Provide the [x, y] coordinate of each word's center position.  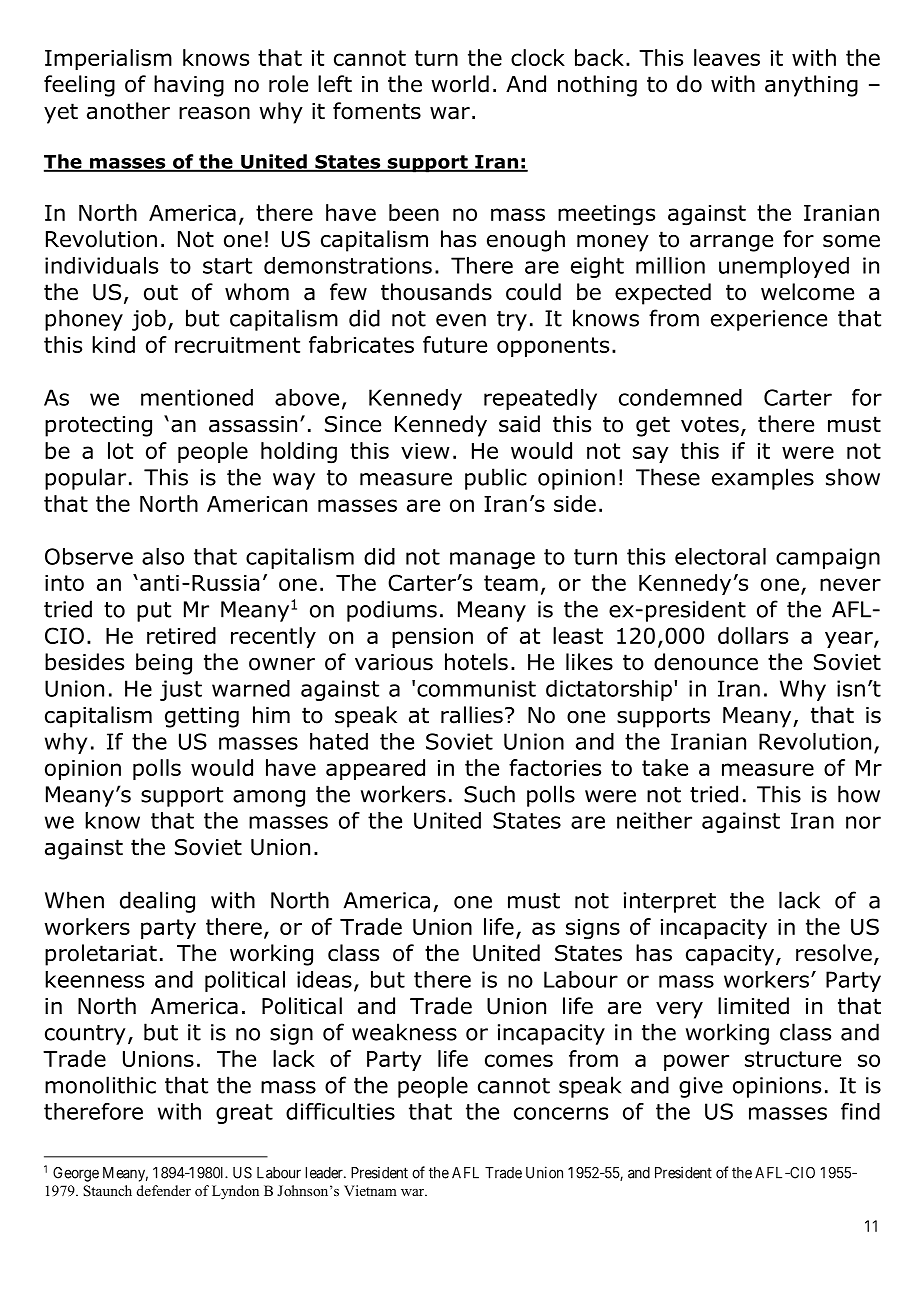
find [860, 1111]
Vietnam [370, 1190]
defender [164, 1190]
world [460, 84]
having [189, 86]
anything [811, 86]
